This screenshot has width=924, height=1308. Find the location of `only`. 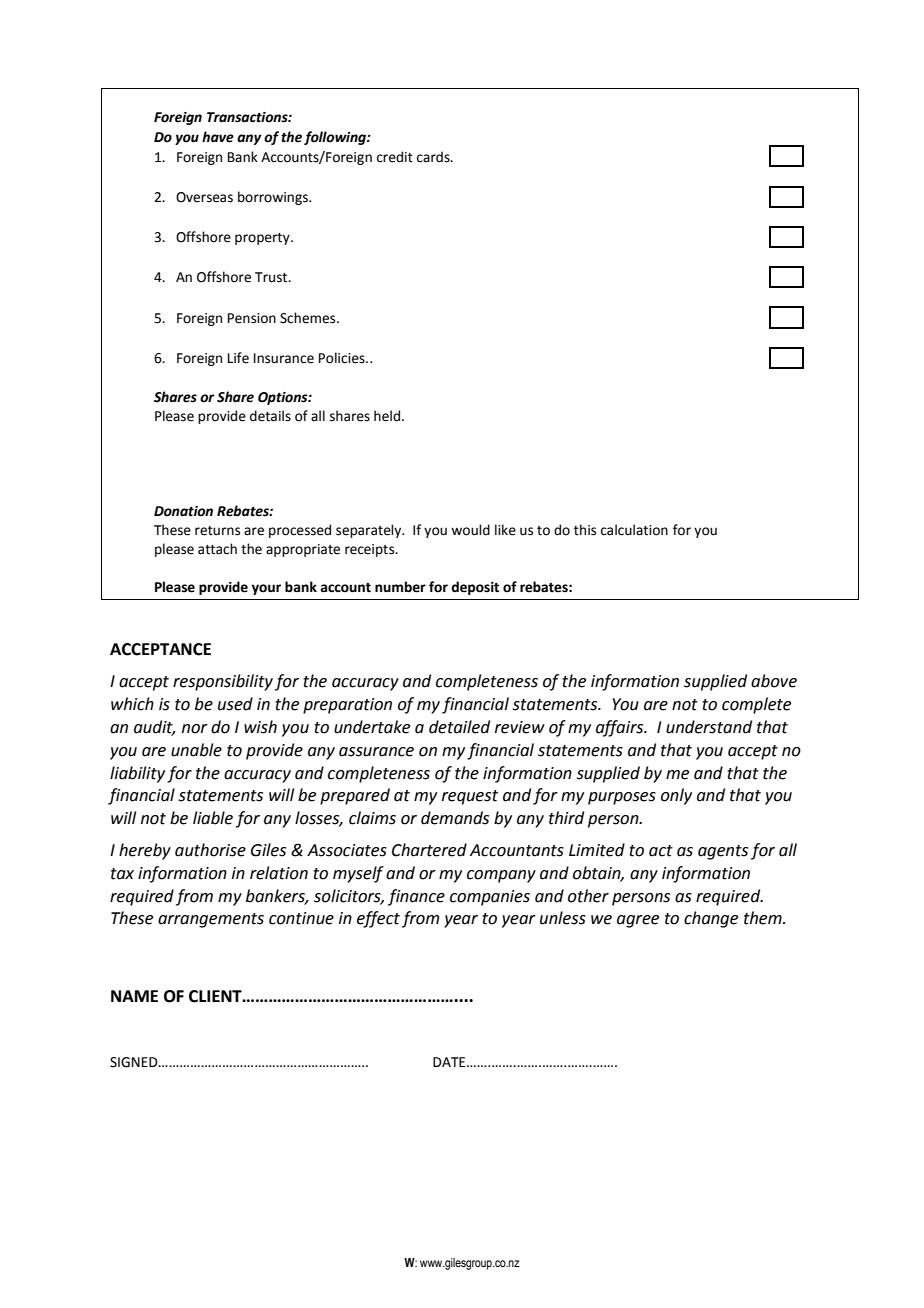

only is located at coordinates (676, 796).
